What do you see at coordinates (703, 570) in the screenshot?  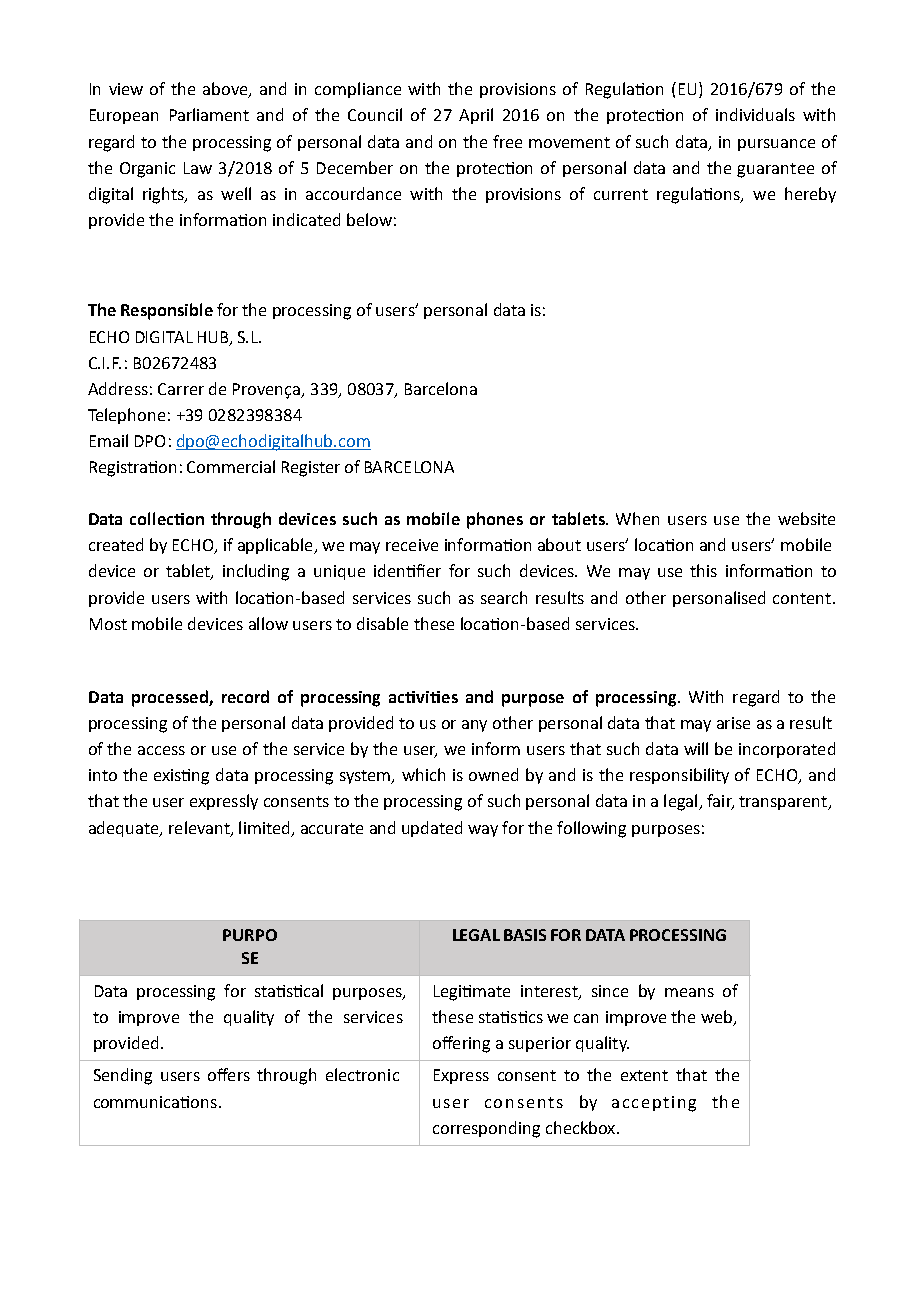 I see `this` at bounding box center [703, 570].
